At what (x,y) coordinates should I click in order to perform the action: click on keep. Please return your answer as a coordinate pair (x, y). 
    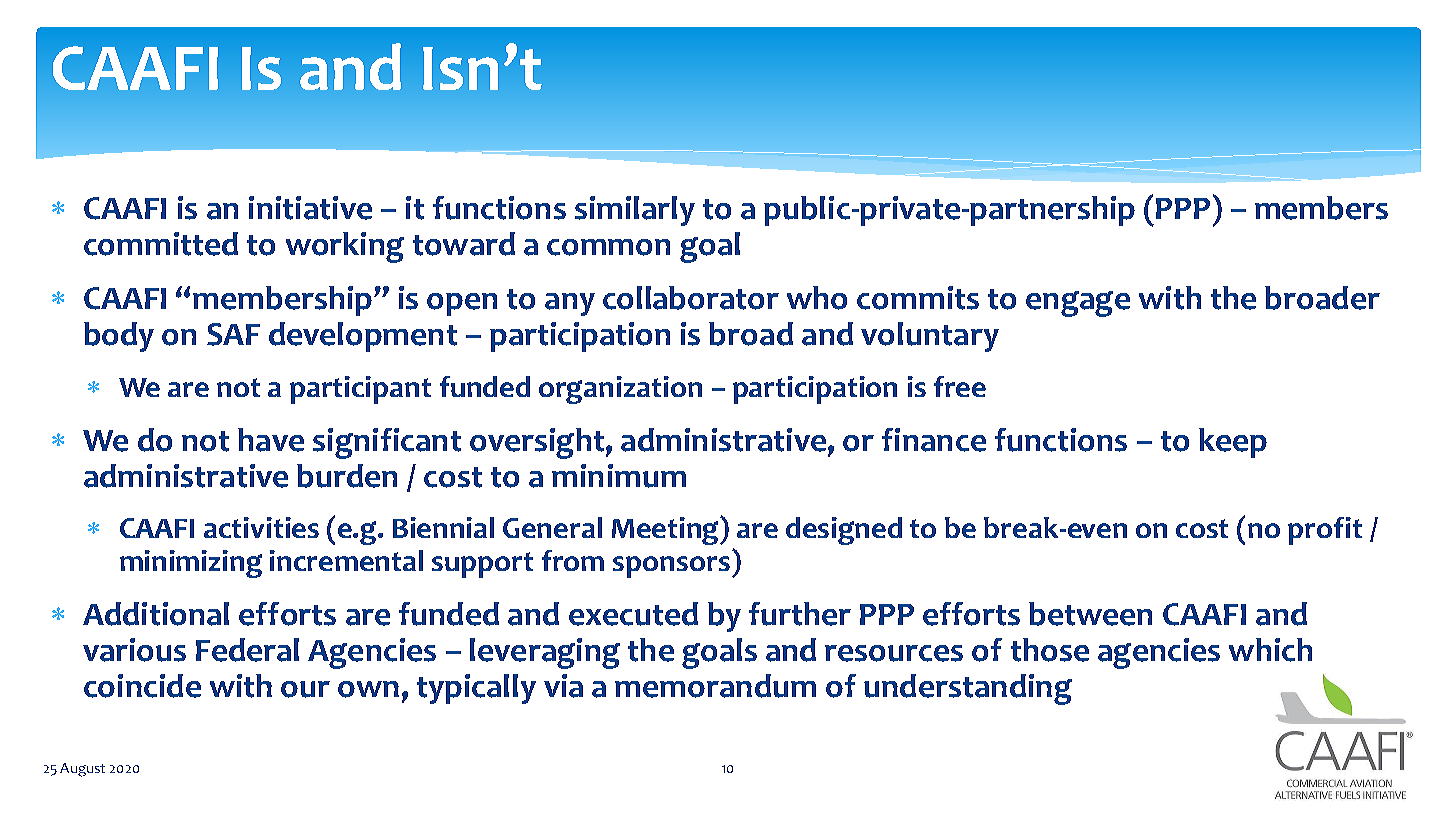
    Looking at the image, I should click on (1233, 443).
